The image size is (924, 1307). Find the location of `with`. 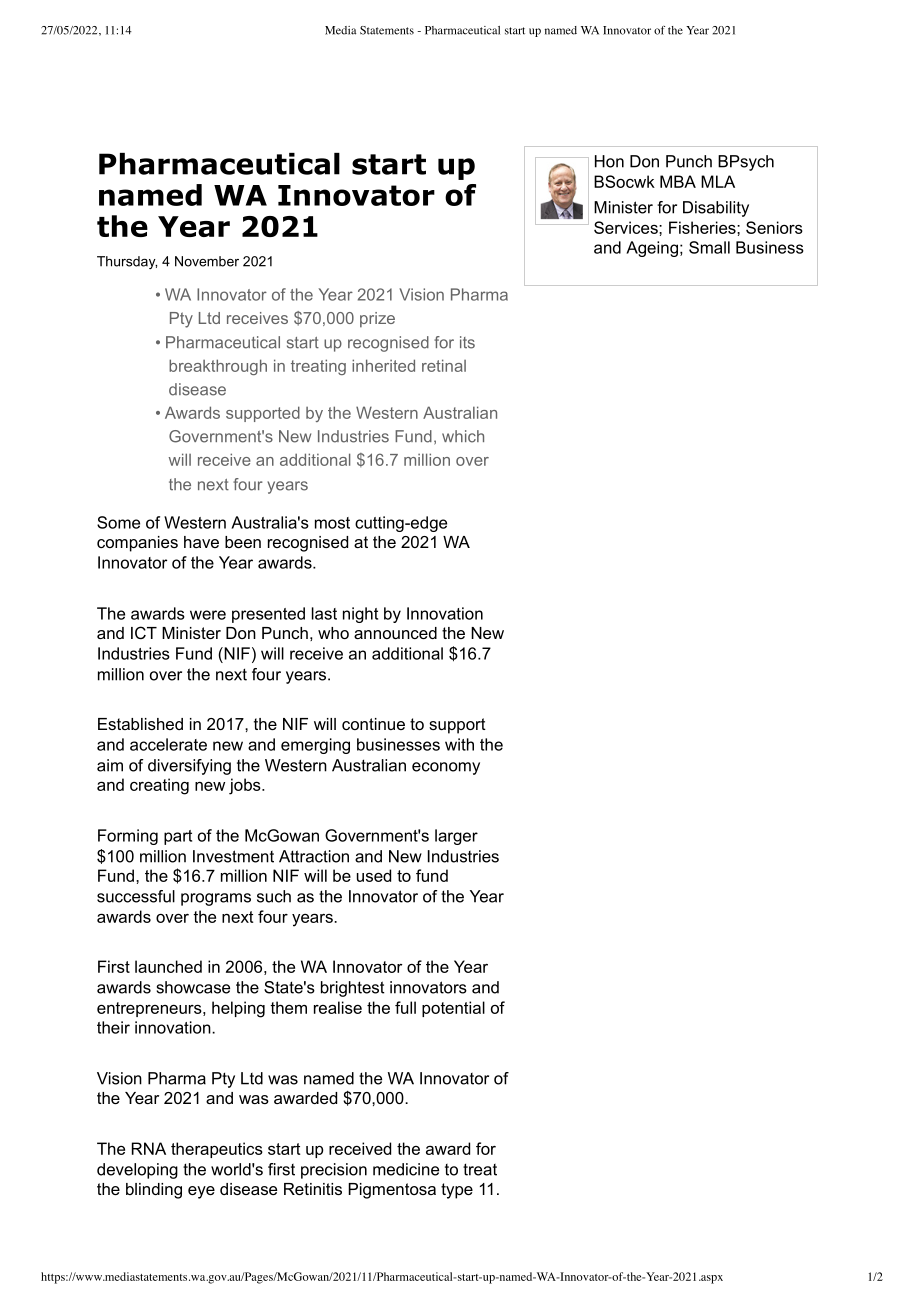

with is located at coordinates (459, 744).
